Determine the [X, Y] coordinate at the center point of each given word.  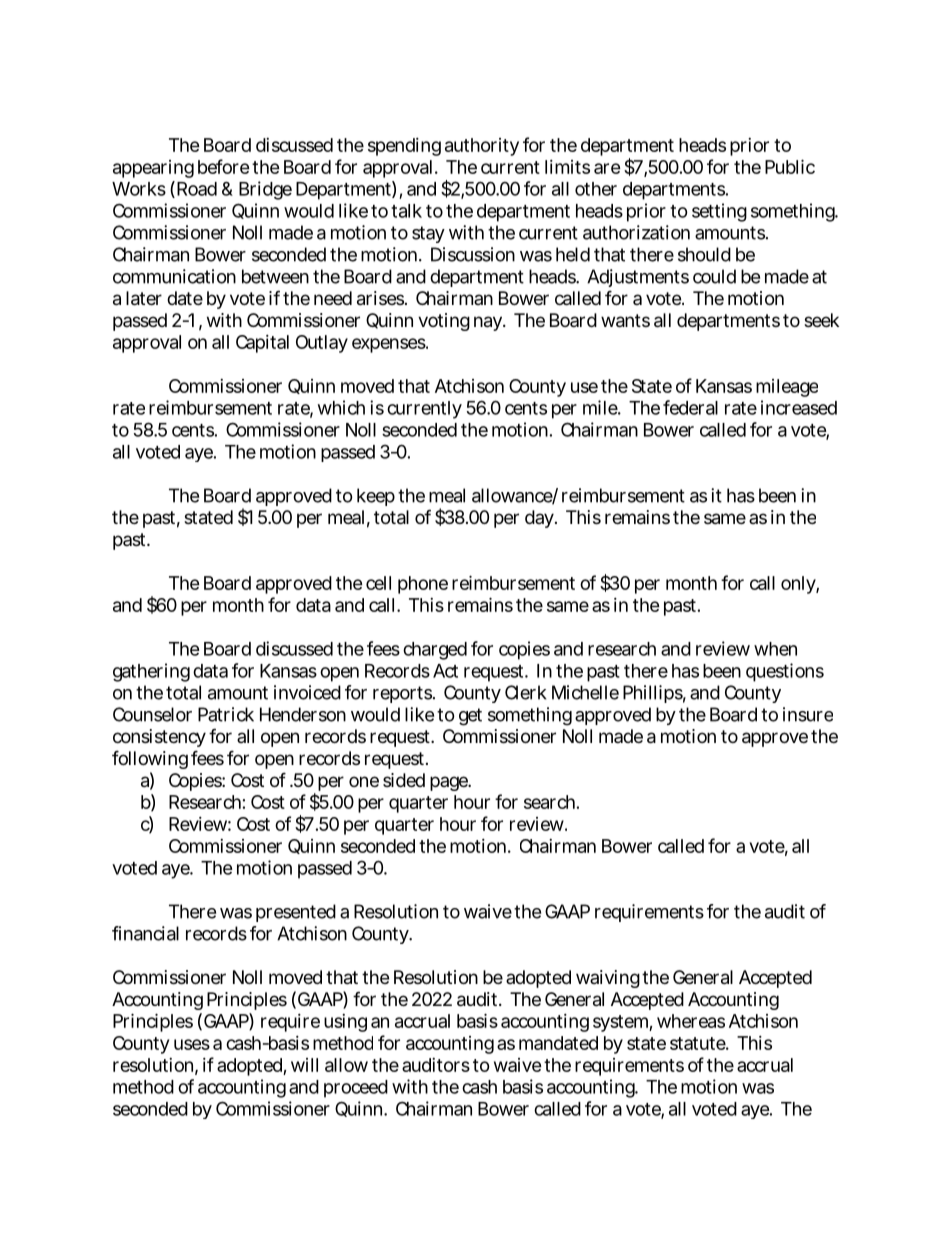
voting [444, 322]
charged [435, 651]
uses [192, 1044]
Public [790, 166]
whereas [691, 1021]
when [775, 649]
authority [482, 147]
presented [296, 913]
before [224, 166]
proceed [356, 1089]
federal [690, 407]
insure [808, 714]
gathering [151, 672]
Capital [262, 344]
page [450, 783]
